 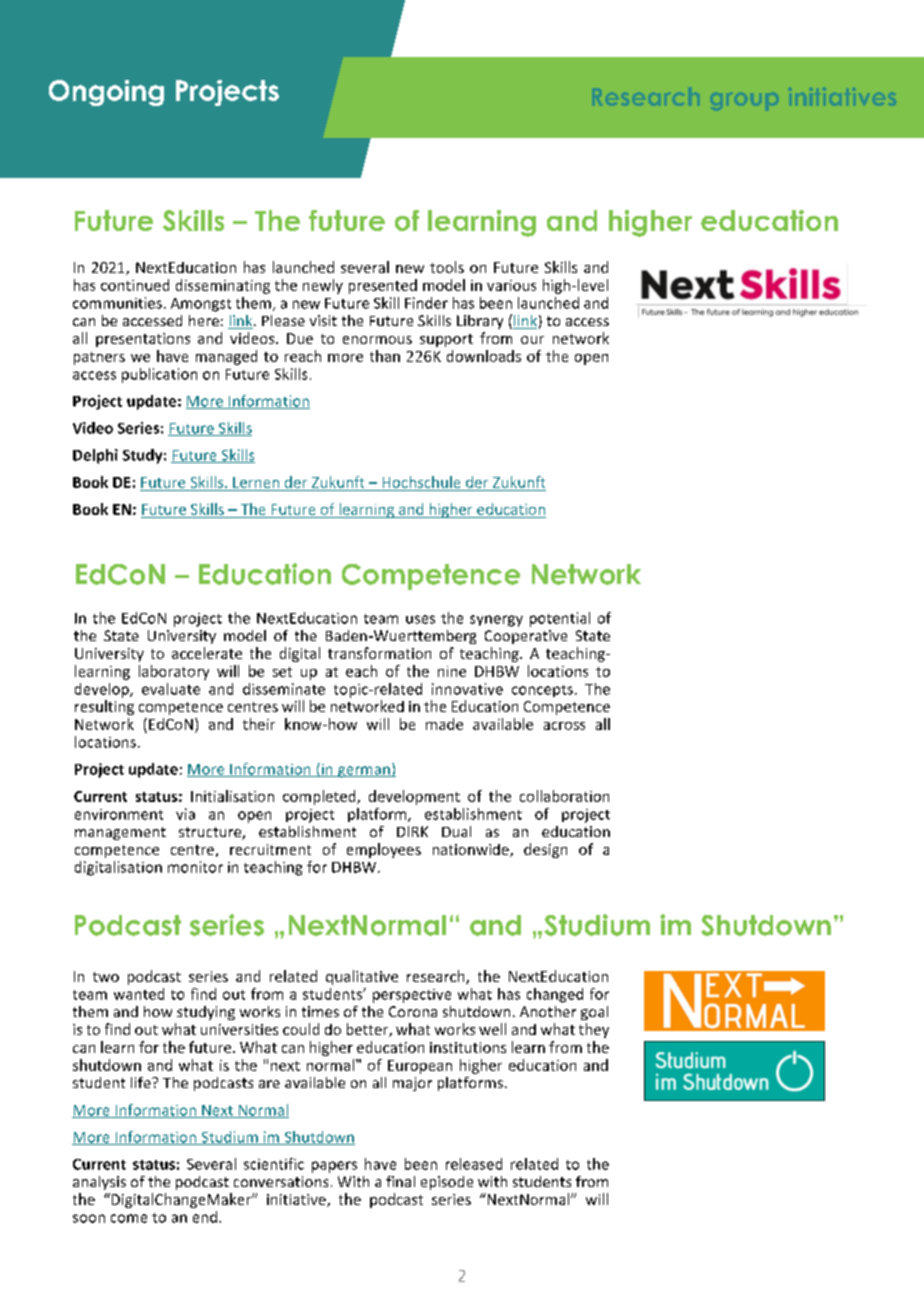 What do you see at coordinates (120, 833) in the screenshot?
I see `management` at bounding box center [120, 833].
